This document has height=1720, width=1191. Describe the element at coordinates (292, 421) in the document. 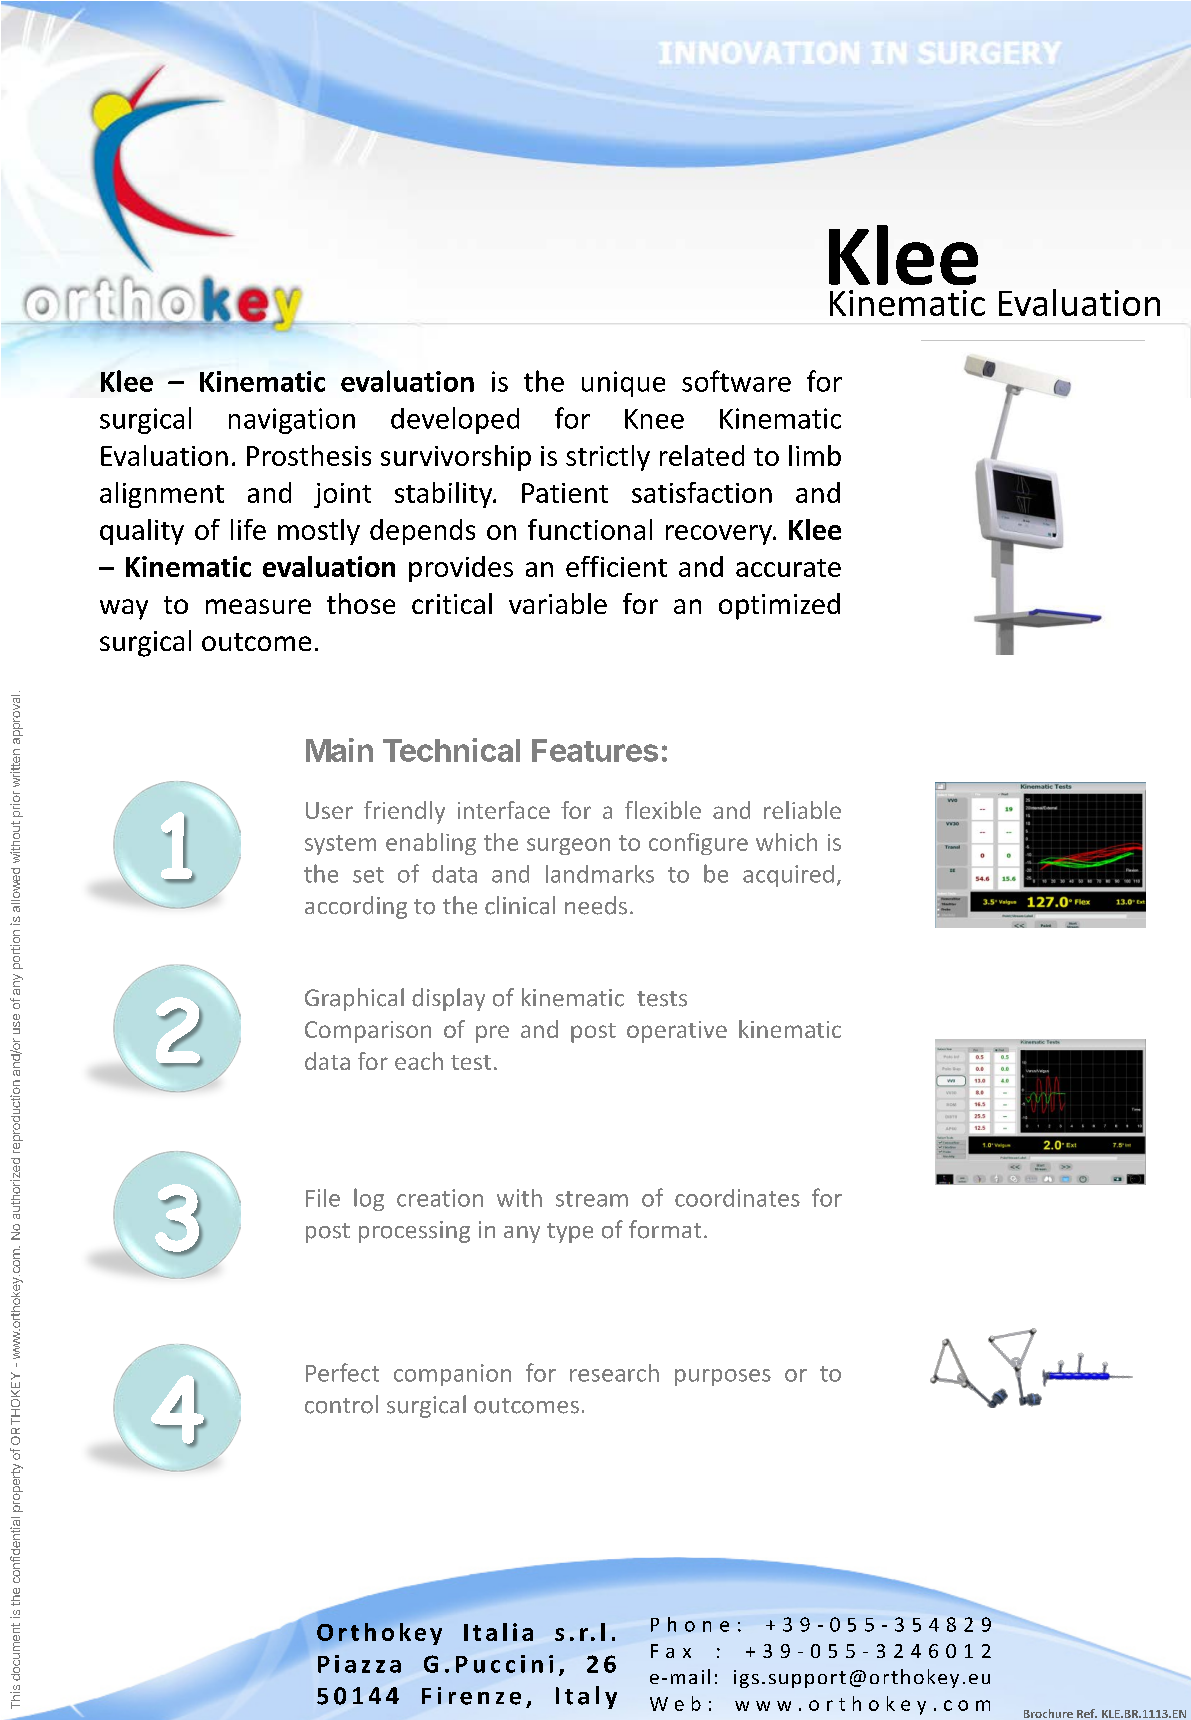

I see `navigation` at that location.
